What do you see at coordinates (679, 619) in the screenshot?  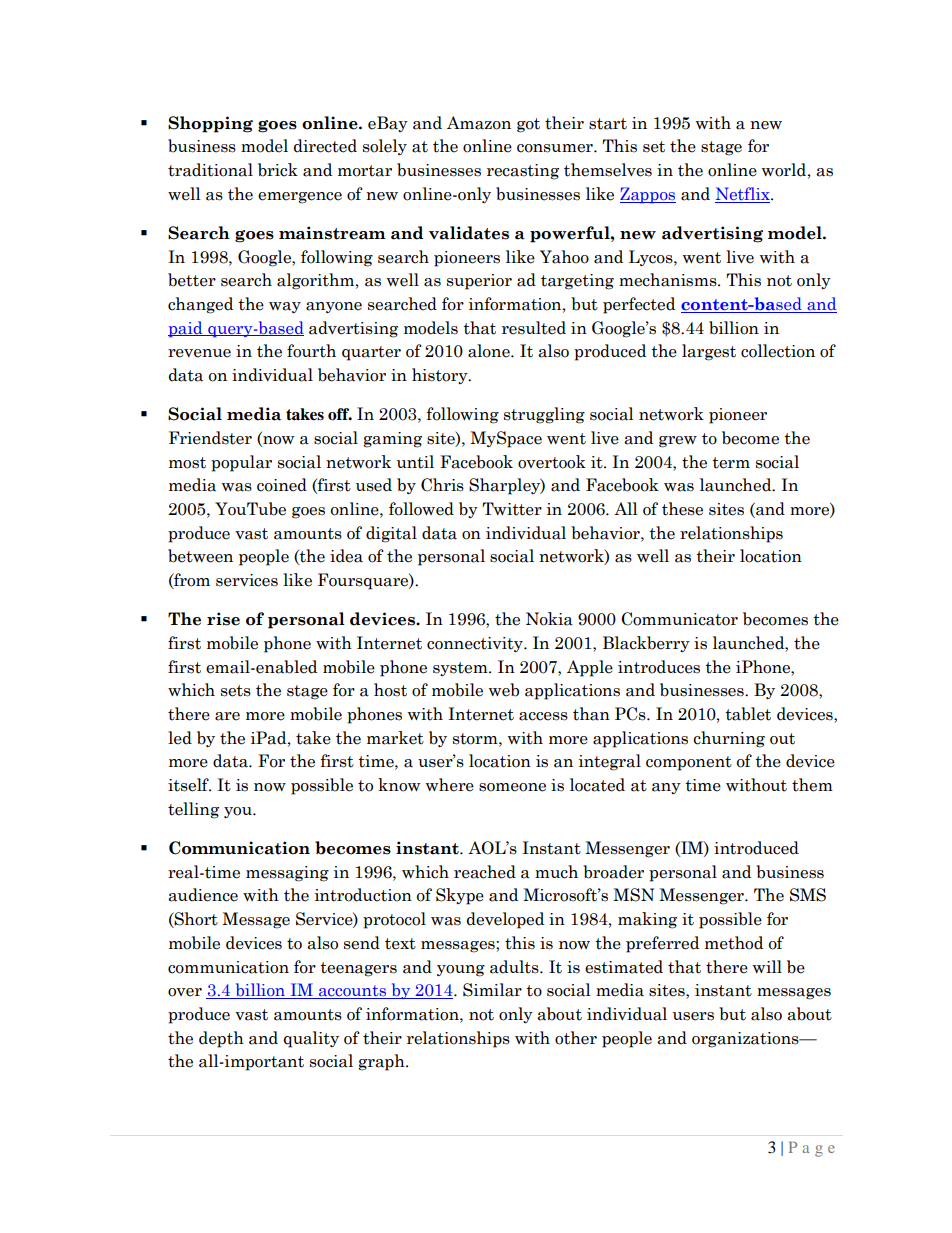 I see `Communicator` at bounding box center [679, 619].
